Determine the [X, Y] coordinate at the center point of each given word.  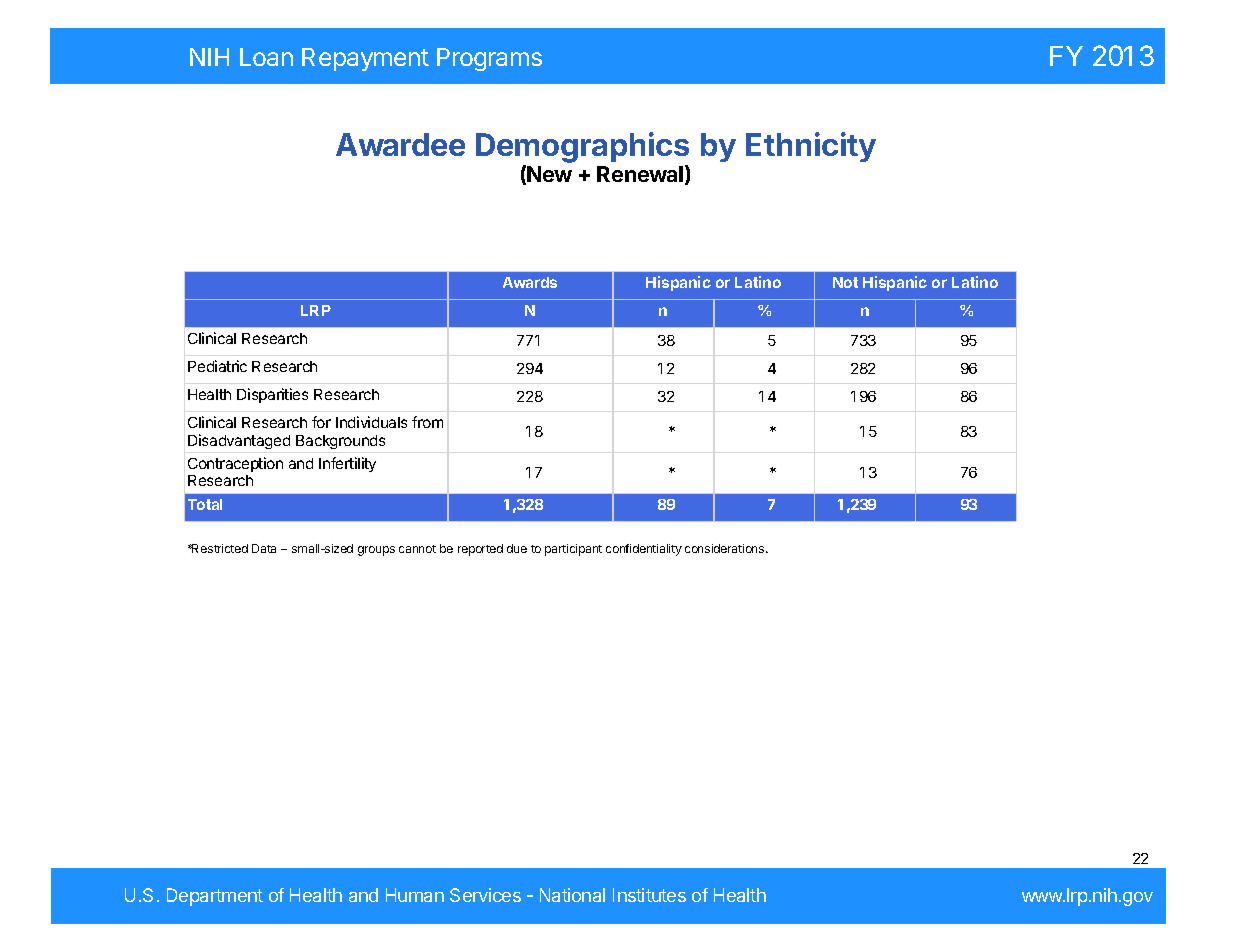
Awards [530, 282]
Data [264, 548]
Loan [266, 57]
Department [215, 897]
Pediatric [217, 366]
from [427, 422]
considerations [726, 548]
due [517, 548]
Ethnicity [811, 147]
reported [480, 550]
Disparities [272, 395]
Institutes [649, 895]
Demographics [582, 149]
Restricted [219, 548]
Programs [489, 59]
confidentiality [644, 550]
